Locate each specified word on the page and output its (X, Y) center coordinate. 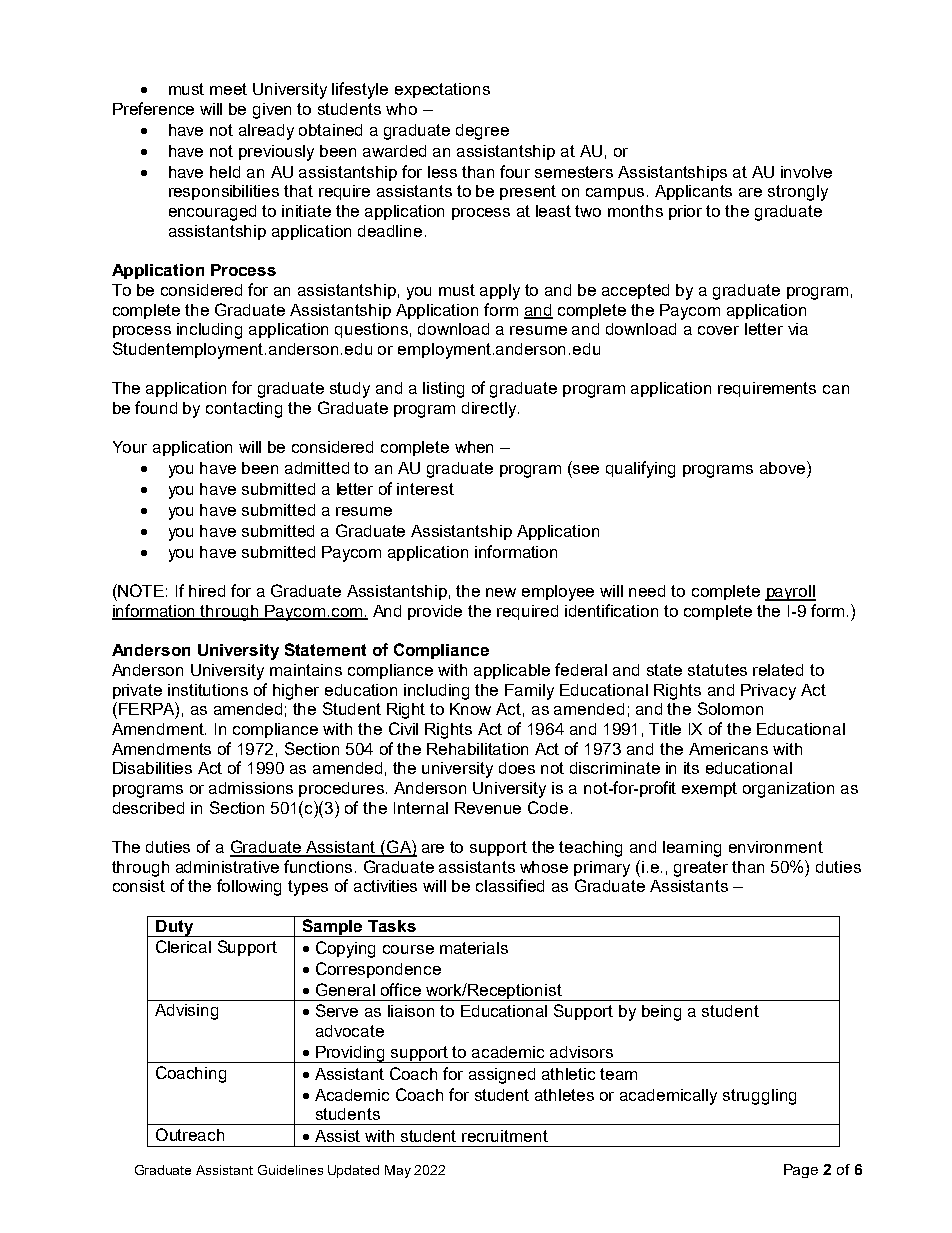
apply (500, 292)
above (784, 467)
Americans (728, 749)
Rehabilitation (477, 749)
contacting (244, 410)
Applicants (693, 192)
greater (701, 869)
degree (482, 132)
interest (425, 489)
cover (718, 330)
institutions (208, 690)
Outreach (190, 1134)
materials (474, 948)
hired (207, 591)
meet (228, 89)
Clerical (183, 946)
